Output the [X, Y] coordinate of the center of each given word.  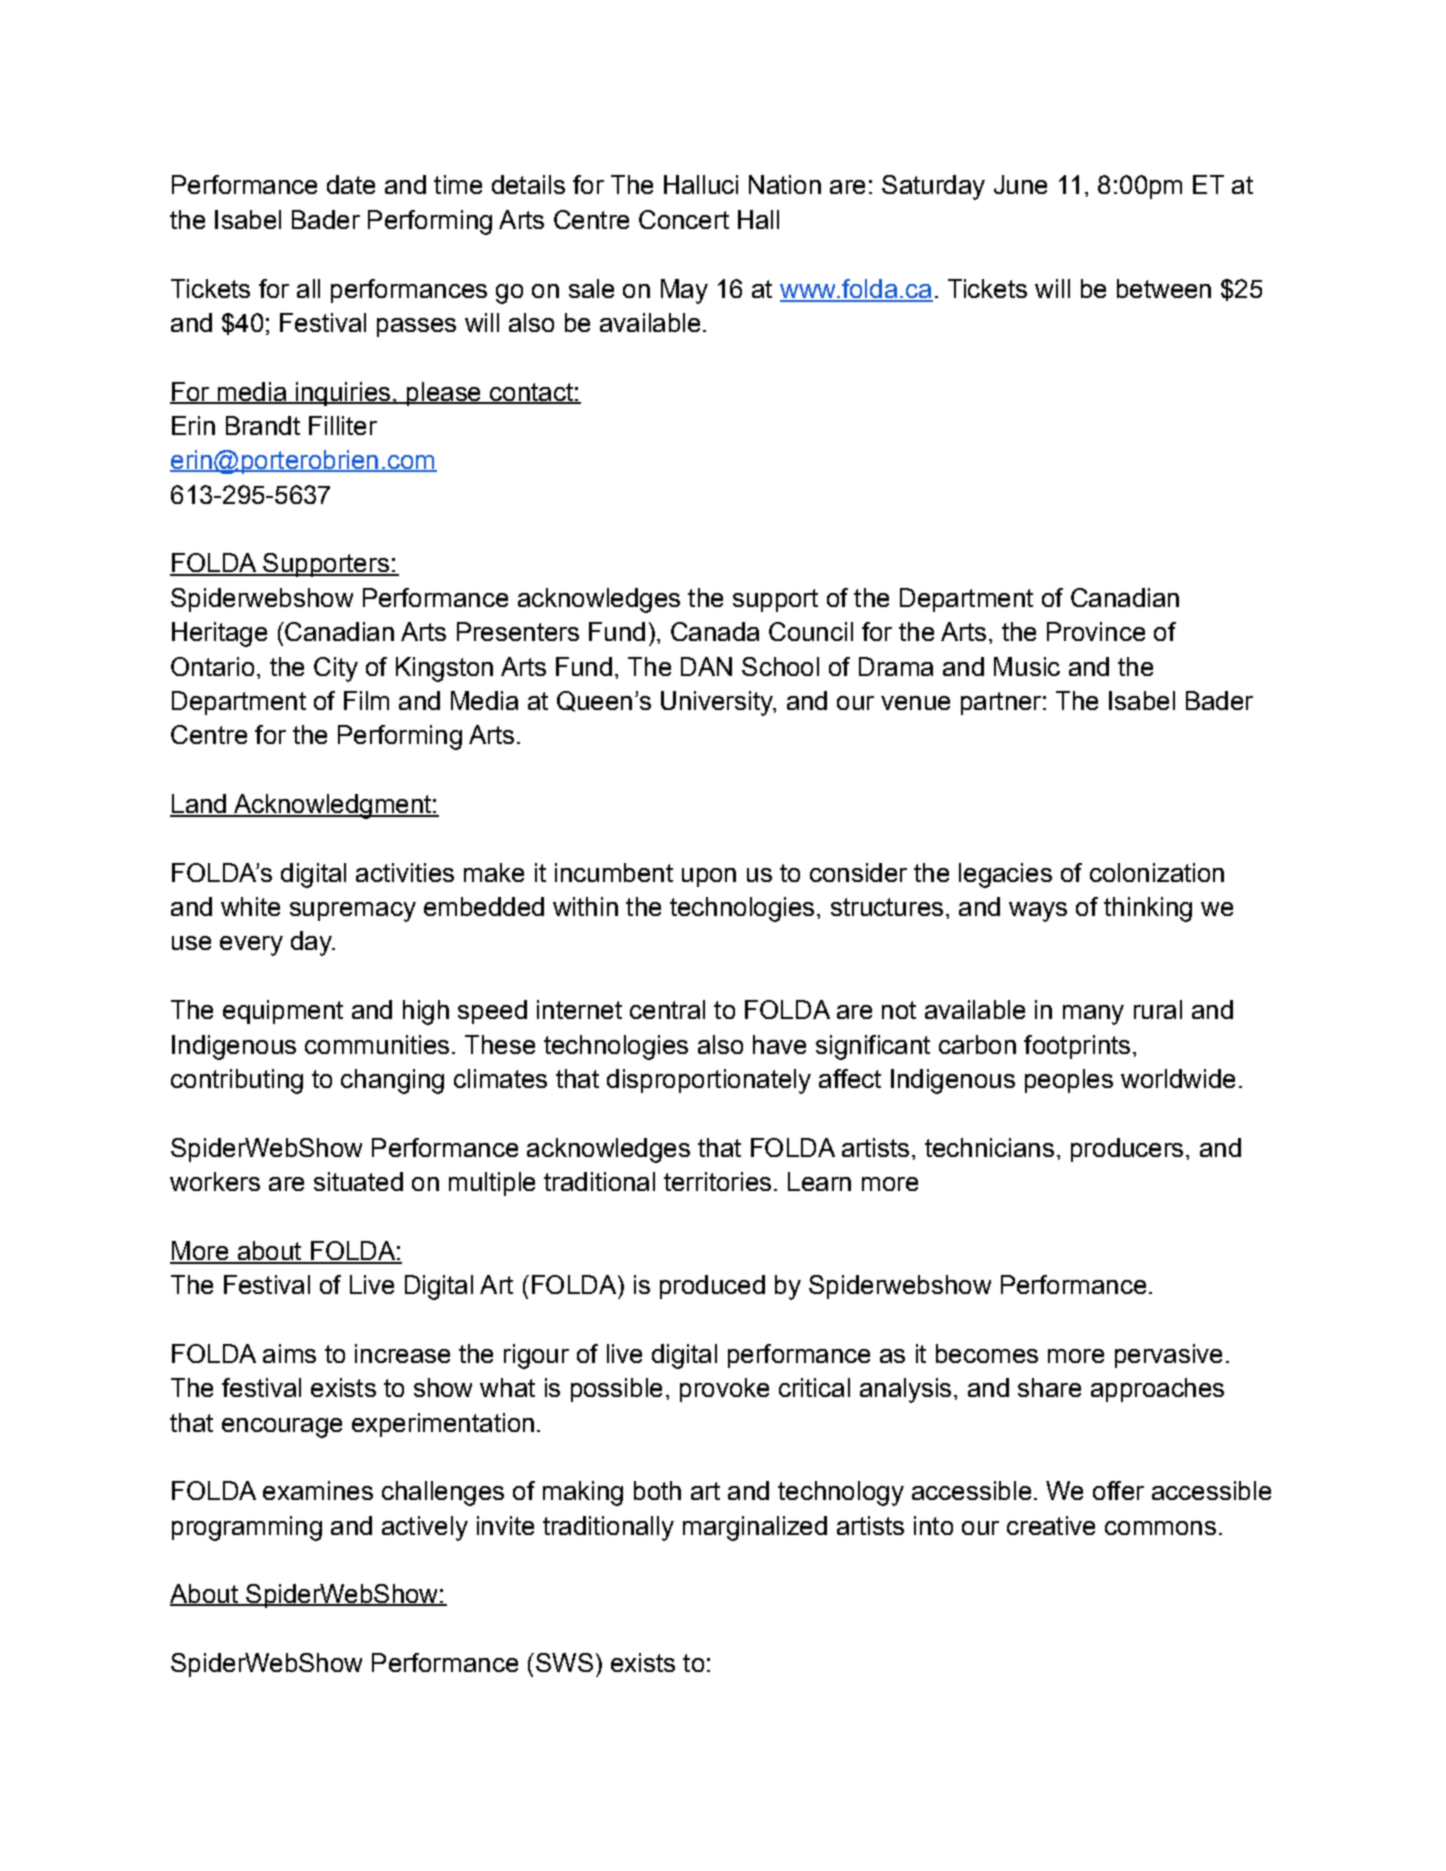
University [718, 703]
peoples [1069, 1081]
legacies [1005, 875]
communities [377, 1044]
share [1049, 1387]
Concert [684, 219]
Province [1096, 631]
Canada [715, 631]
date [351, 184]
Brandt [263, 425]
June [1020, 184]
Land [199, 805]
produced [712, 1287]
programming [247, 1528]
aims [289, 1353]
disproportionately [709, 1081]
